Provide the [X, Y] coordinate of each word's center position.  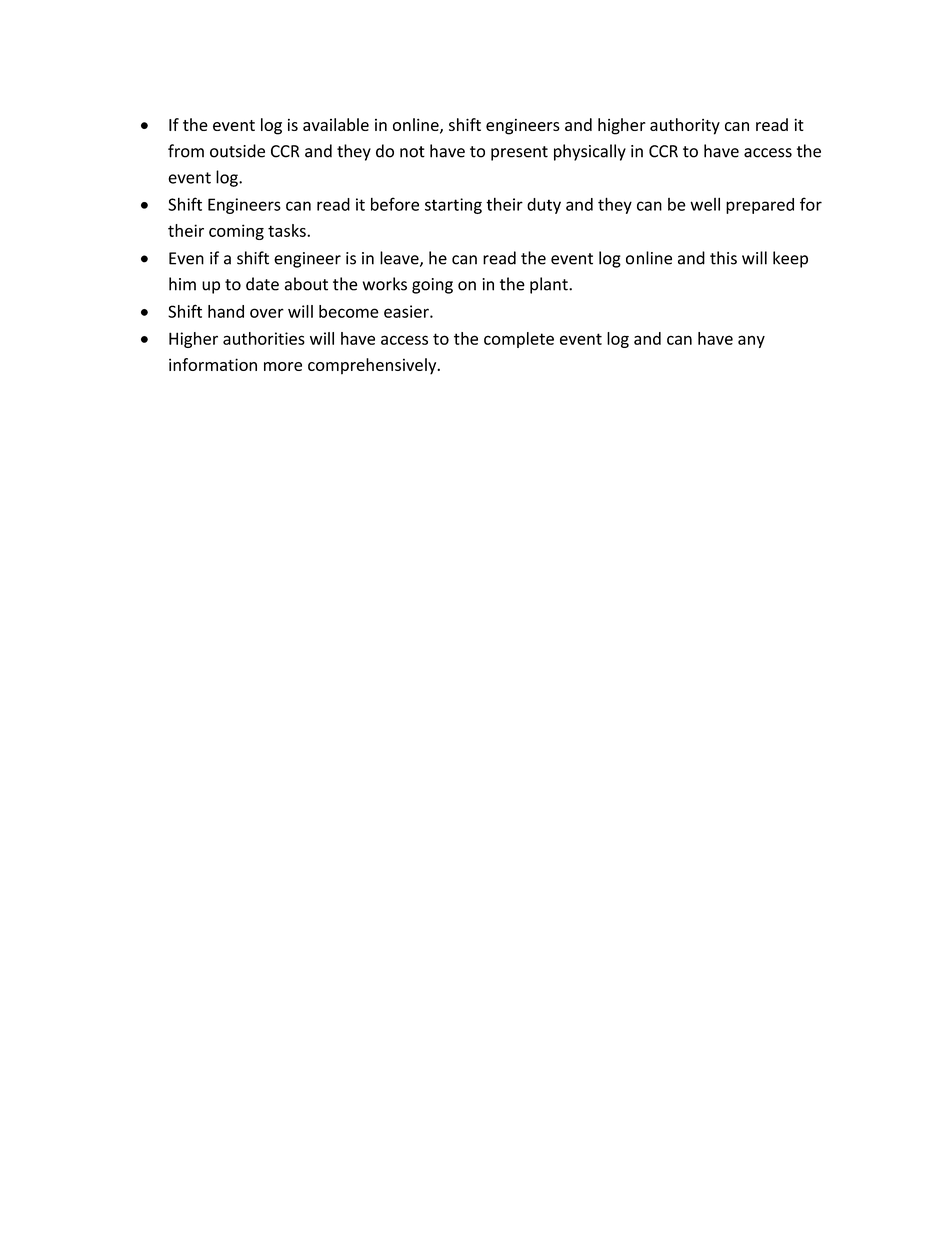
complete [519, 340]
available [336, 124]
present [519, 153]
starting [453, 206]
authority [685, 126]
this [723, 258]
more [283, 366]
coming [236, 232]
